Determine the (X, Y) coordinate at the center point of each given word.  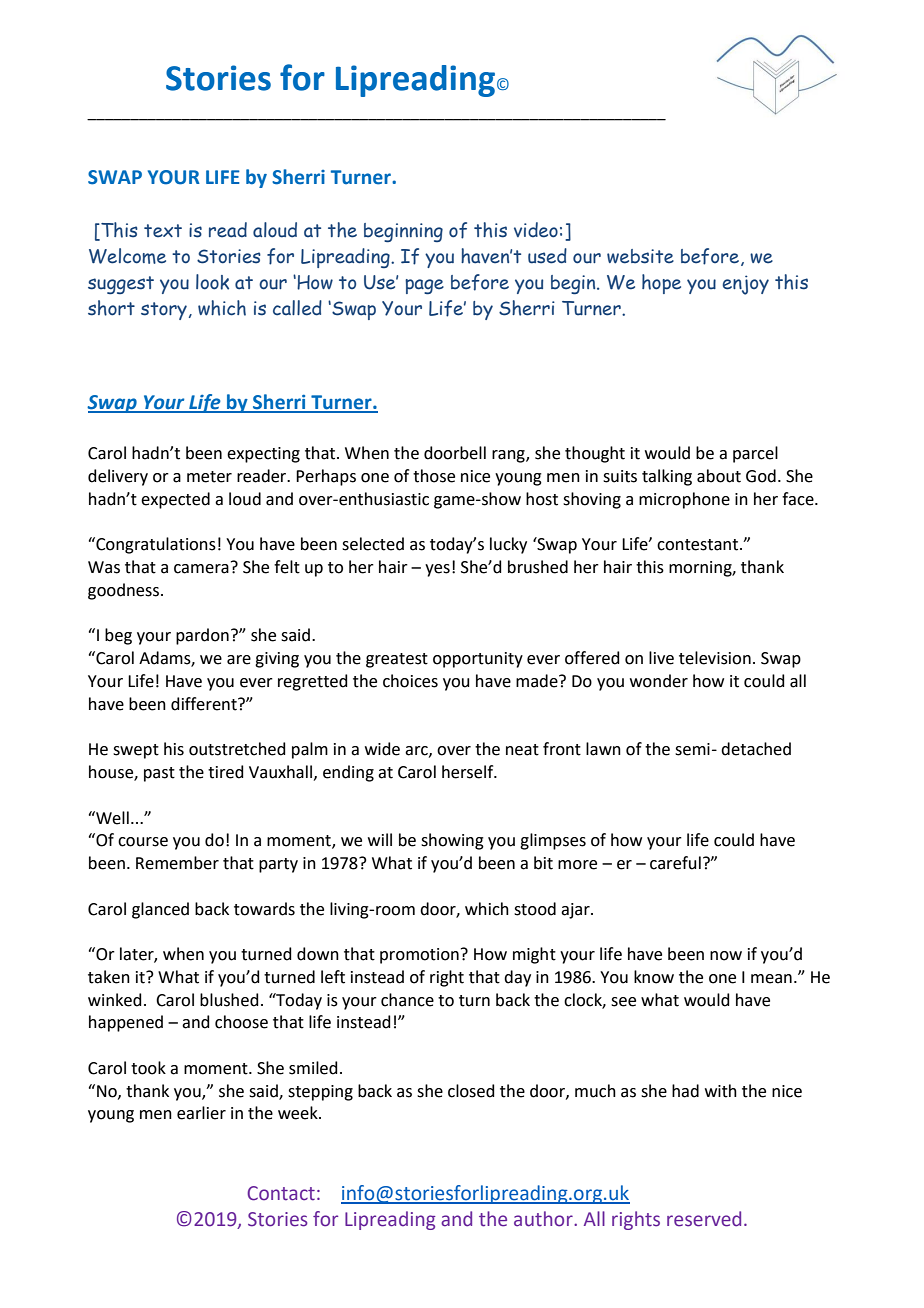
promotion (419, 956)
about (719, 476)
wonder (659, 681)
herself (469, 772)
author (544, 1219)
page (424, 286)
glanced (160, 910)
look (212, 282)
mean (771, 979)
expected (175, 500)
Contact (281, 1193)
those (434, 476)
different (205, 704)
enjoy (746, 285)
